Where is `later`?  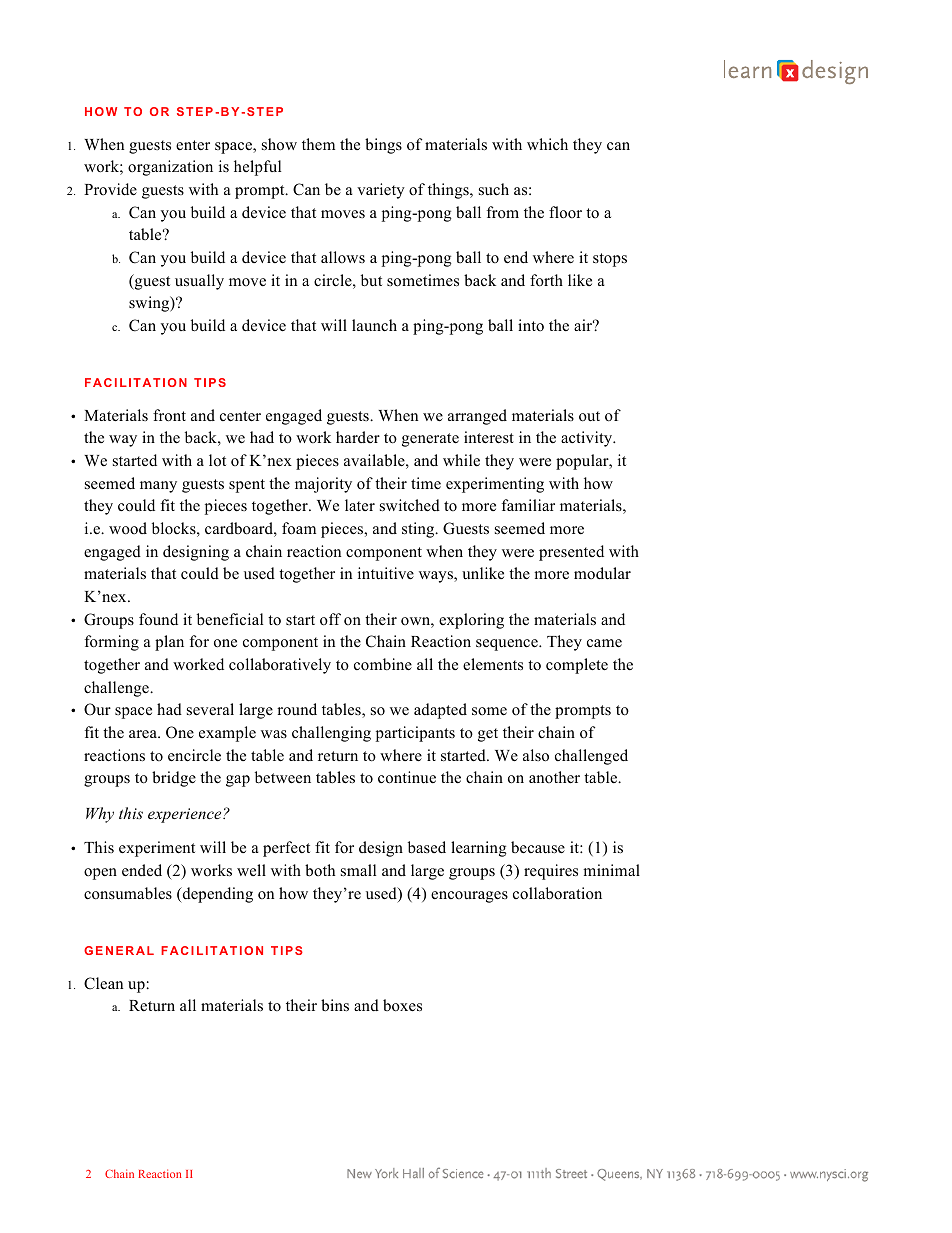
later is located at coordinates (360, 505).
